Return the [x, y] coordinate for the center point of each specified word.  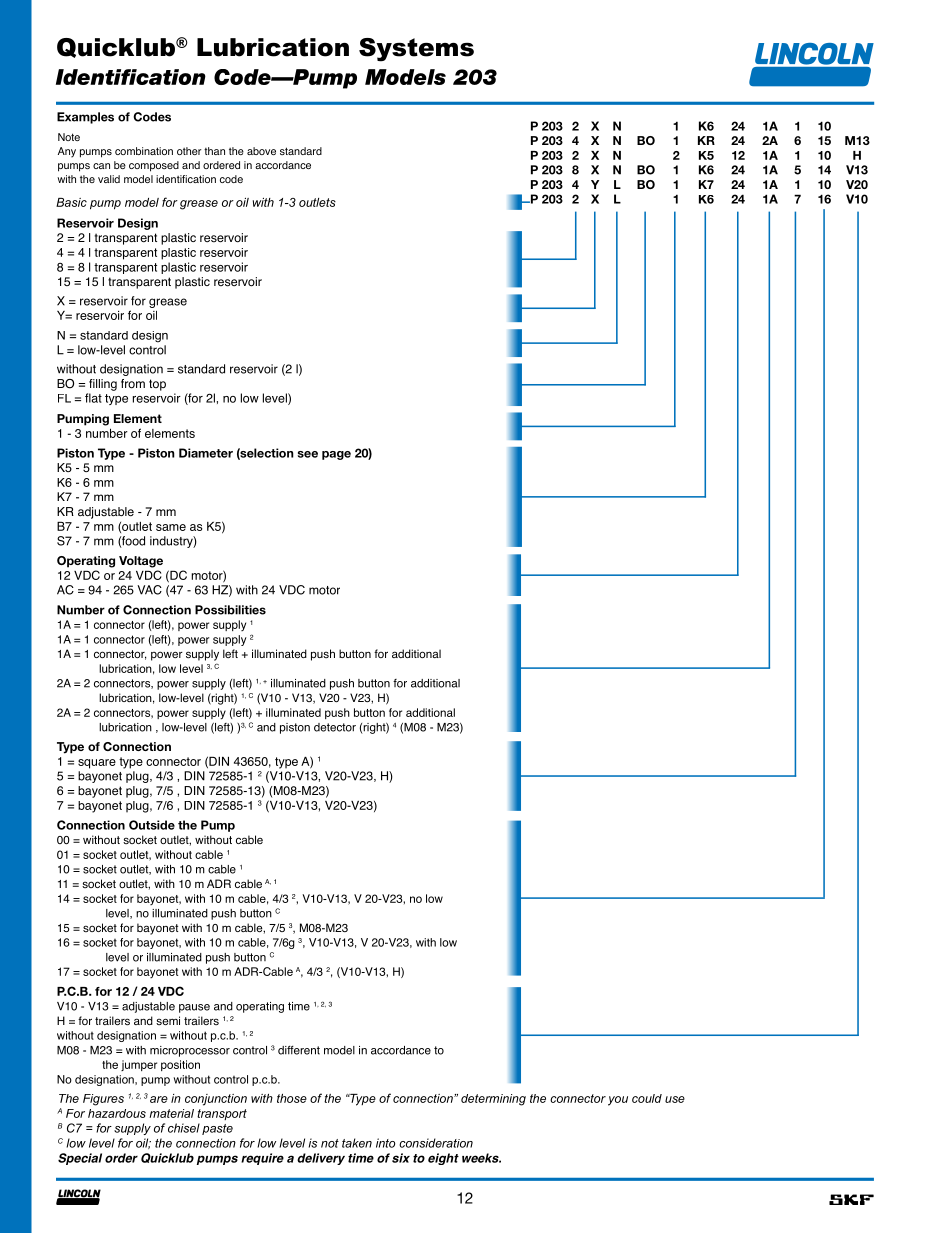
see [308, 454]
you [618, 1101]
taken [357, 1143]
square [97, 764]
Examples [85, 118]
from [133, 384]
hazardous [117, 1113]
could [647, 1098]
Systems [416, 50]
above [261, 151]
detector [335, 727]
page [336, 455]
